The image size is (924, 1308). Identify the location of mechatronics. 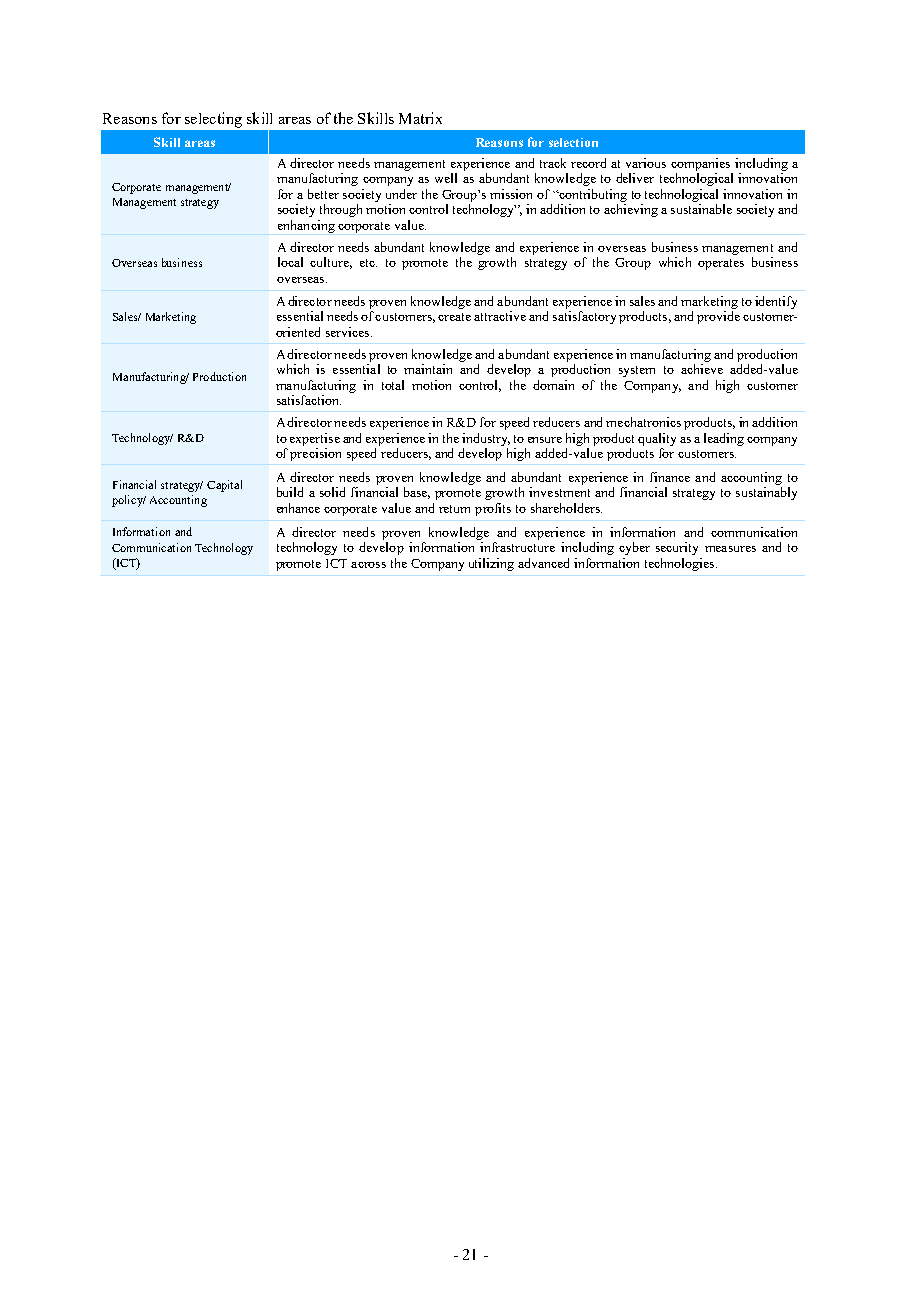
(643, 422).
